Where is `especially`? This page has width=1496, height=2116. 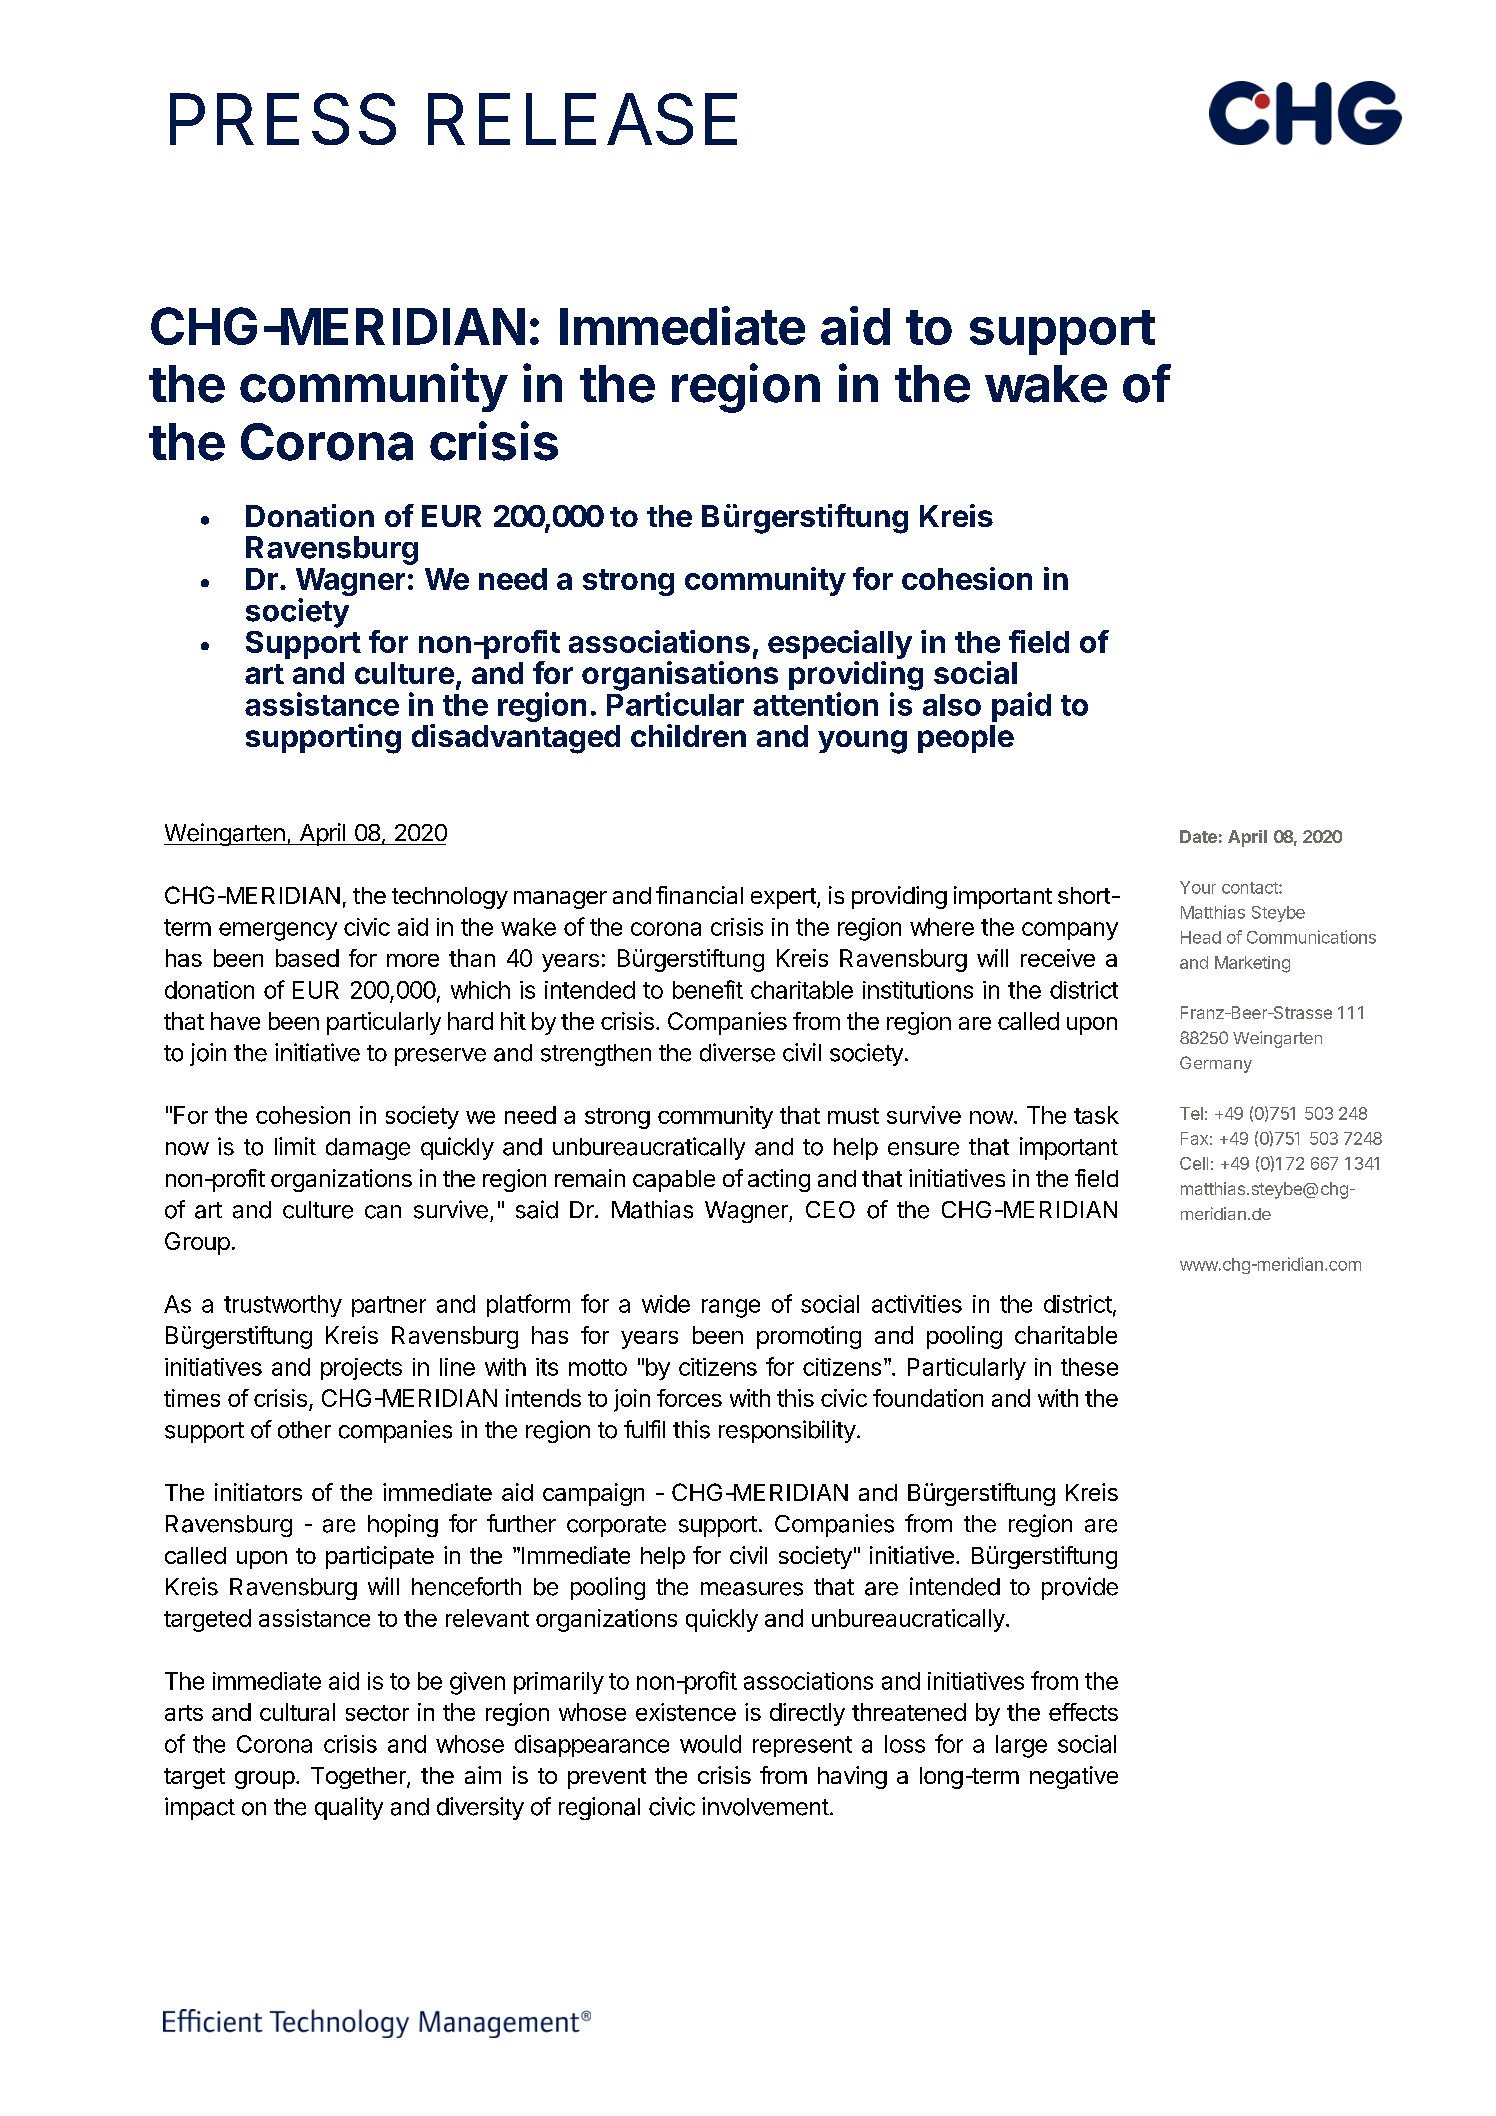
especially is located at coordinates (840, 646).
